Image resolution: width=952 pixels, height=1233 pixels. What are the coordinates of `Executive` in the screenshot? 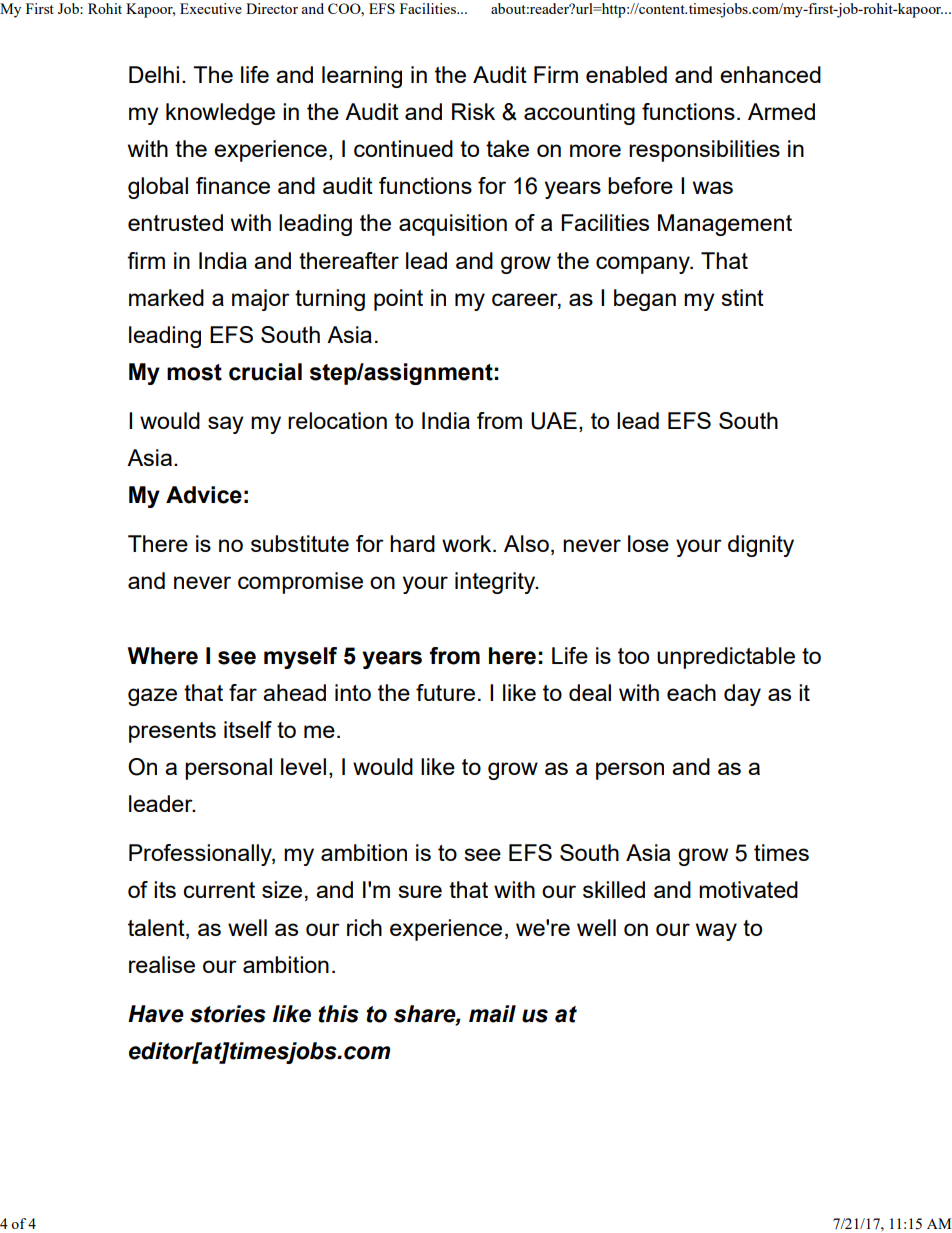 It's located at (211, 8).
